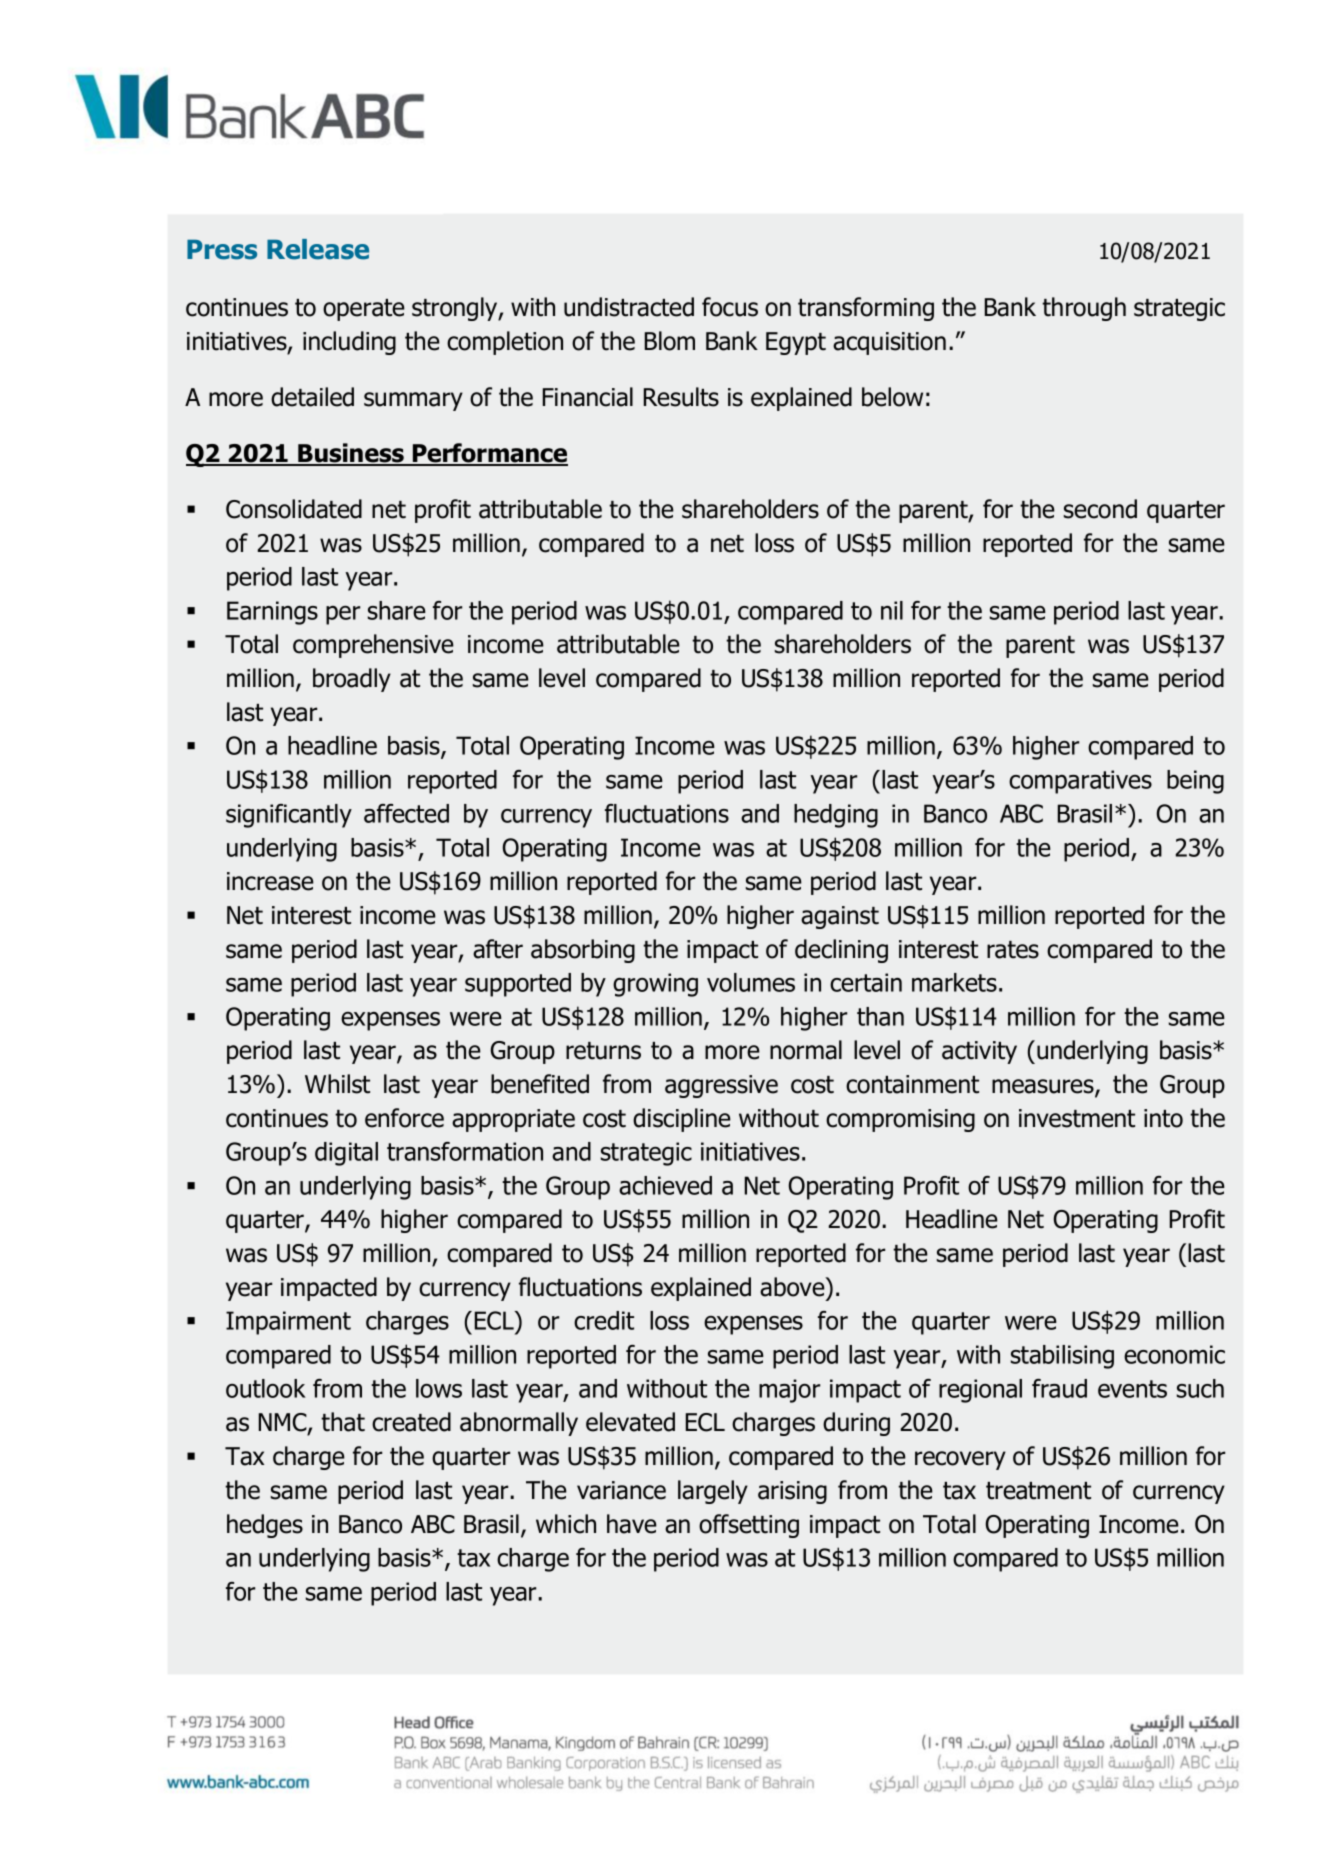  I want to click on through, so click(1084, 309).
